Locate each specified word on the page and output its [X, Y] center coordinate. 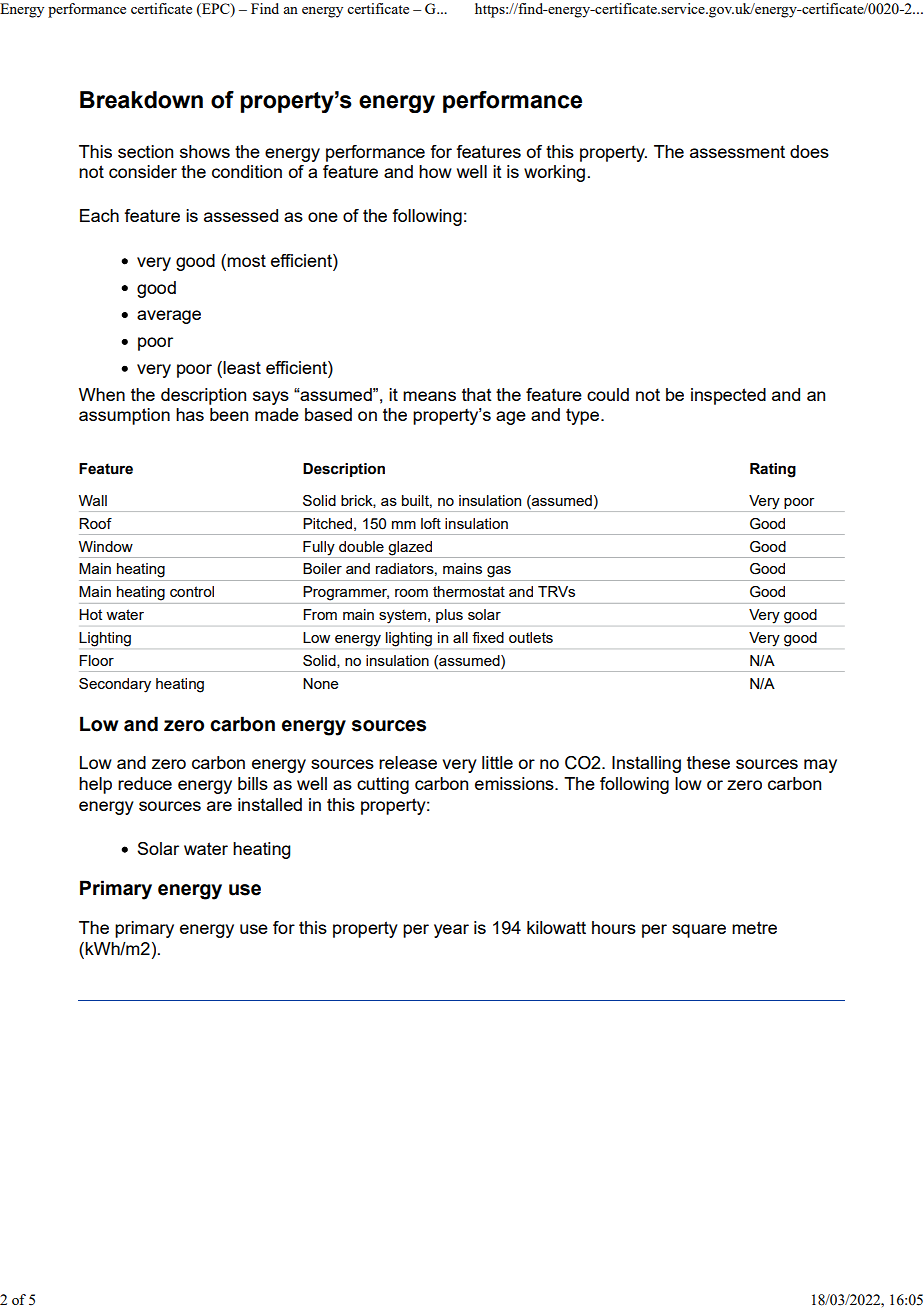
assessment [737, 151]
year [451, 931]
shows [205, 151]
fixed [488, 637]
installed [270, 804]
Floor [96, 660]
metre [754, 927]
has [190, 414]
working [554, 173]
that [477, 394]
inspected [728, 396]
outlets [531, 637]
